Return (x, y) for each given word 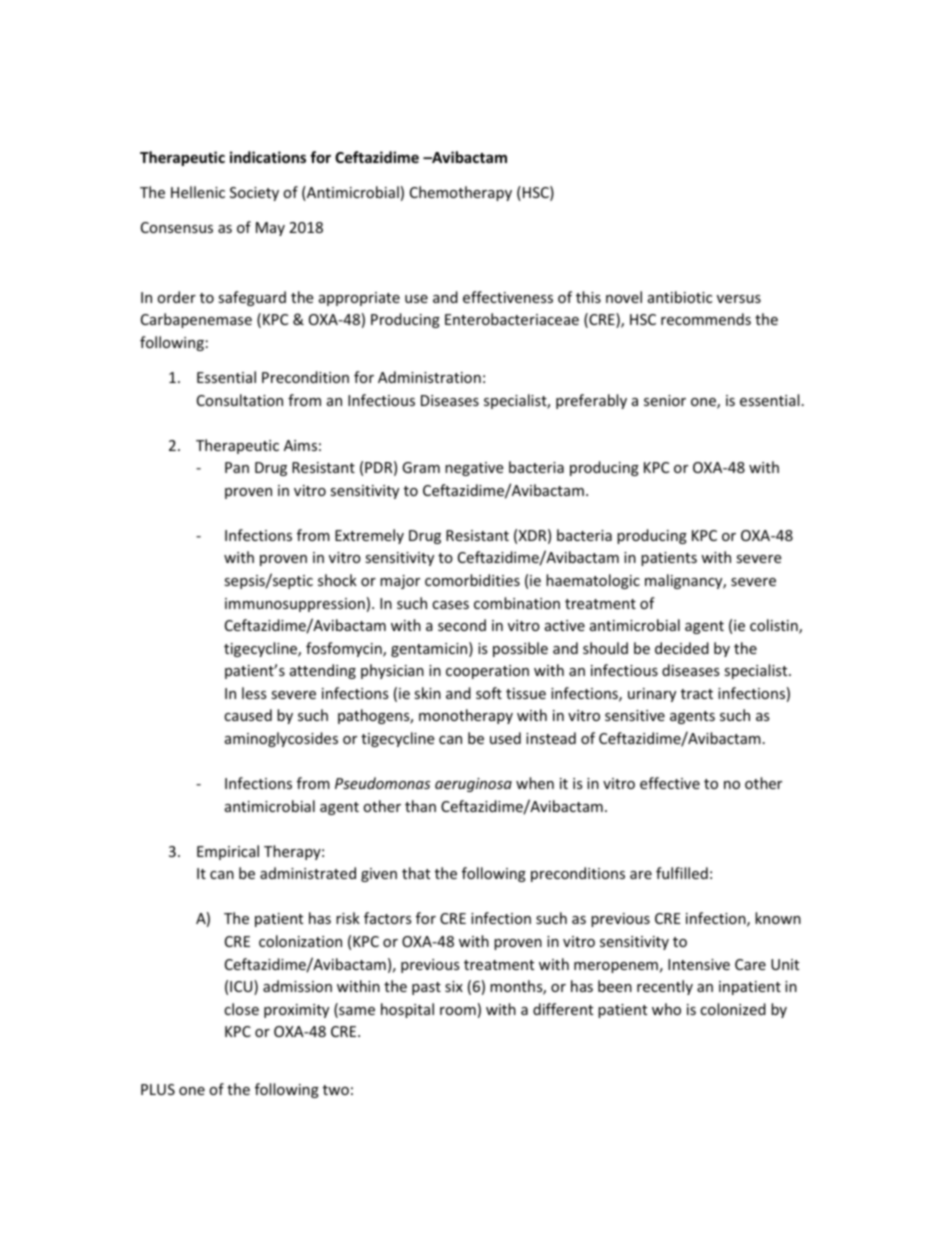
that (416, 873)
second (462, 625)
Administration (429, 377)
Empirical (228, 852)
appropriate (359, 299)
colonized (733, 1009)
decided (682, 648)
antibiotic (680, 297)
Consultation (240, 400)
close (241, 1009)
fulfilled (682, 873)
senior (665, 400)
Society (254, 194)
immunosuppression (295, 605)
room (458, 1011)
